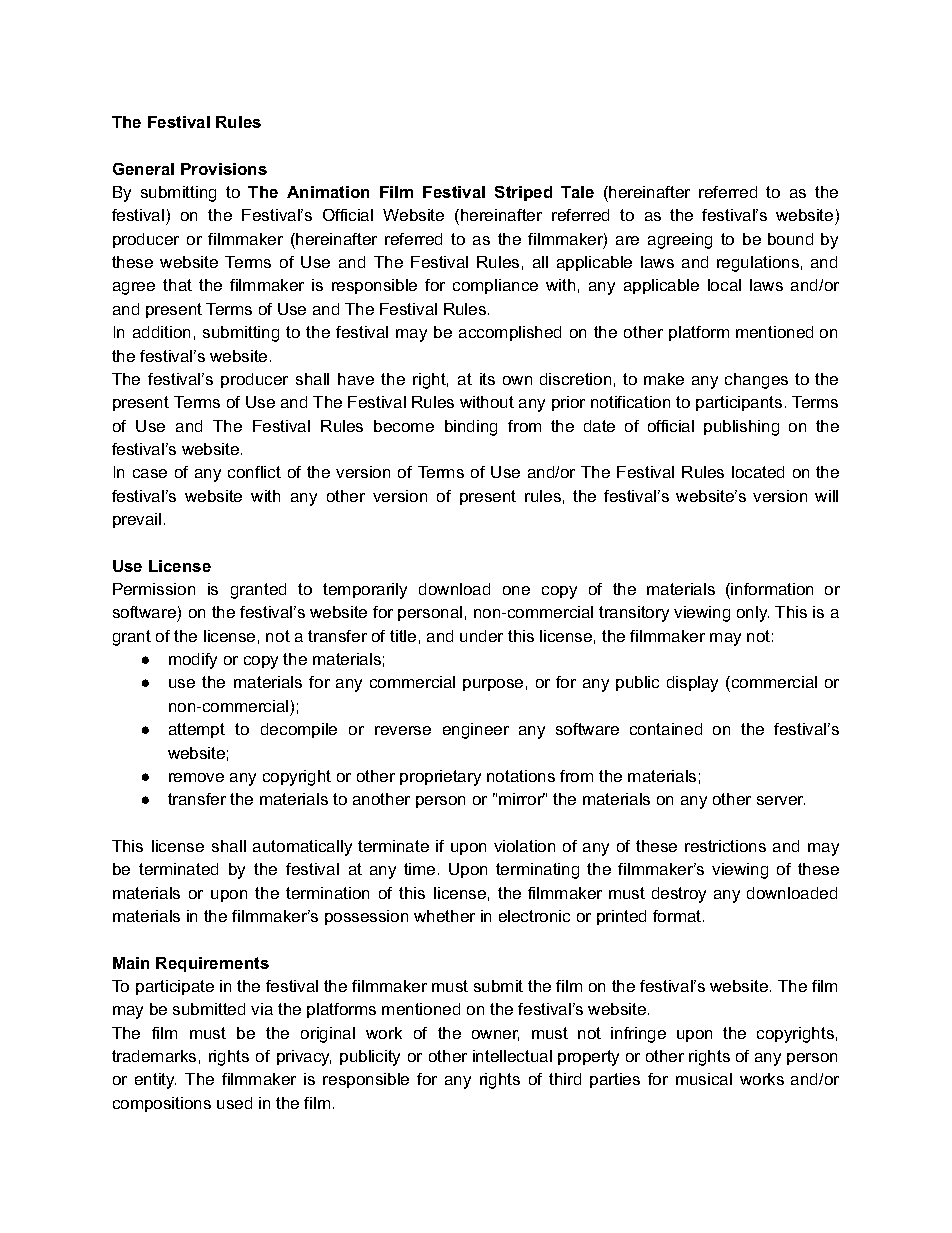 This screenshot has width=952, height=1233. What do you see at coordinates (512, 1056) in the screenshot?
I see `intellectual` at bounding box center [512, 1056].
